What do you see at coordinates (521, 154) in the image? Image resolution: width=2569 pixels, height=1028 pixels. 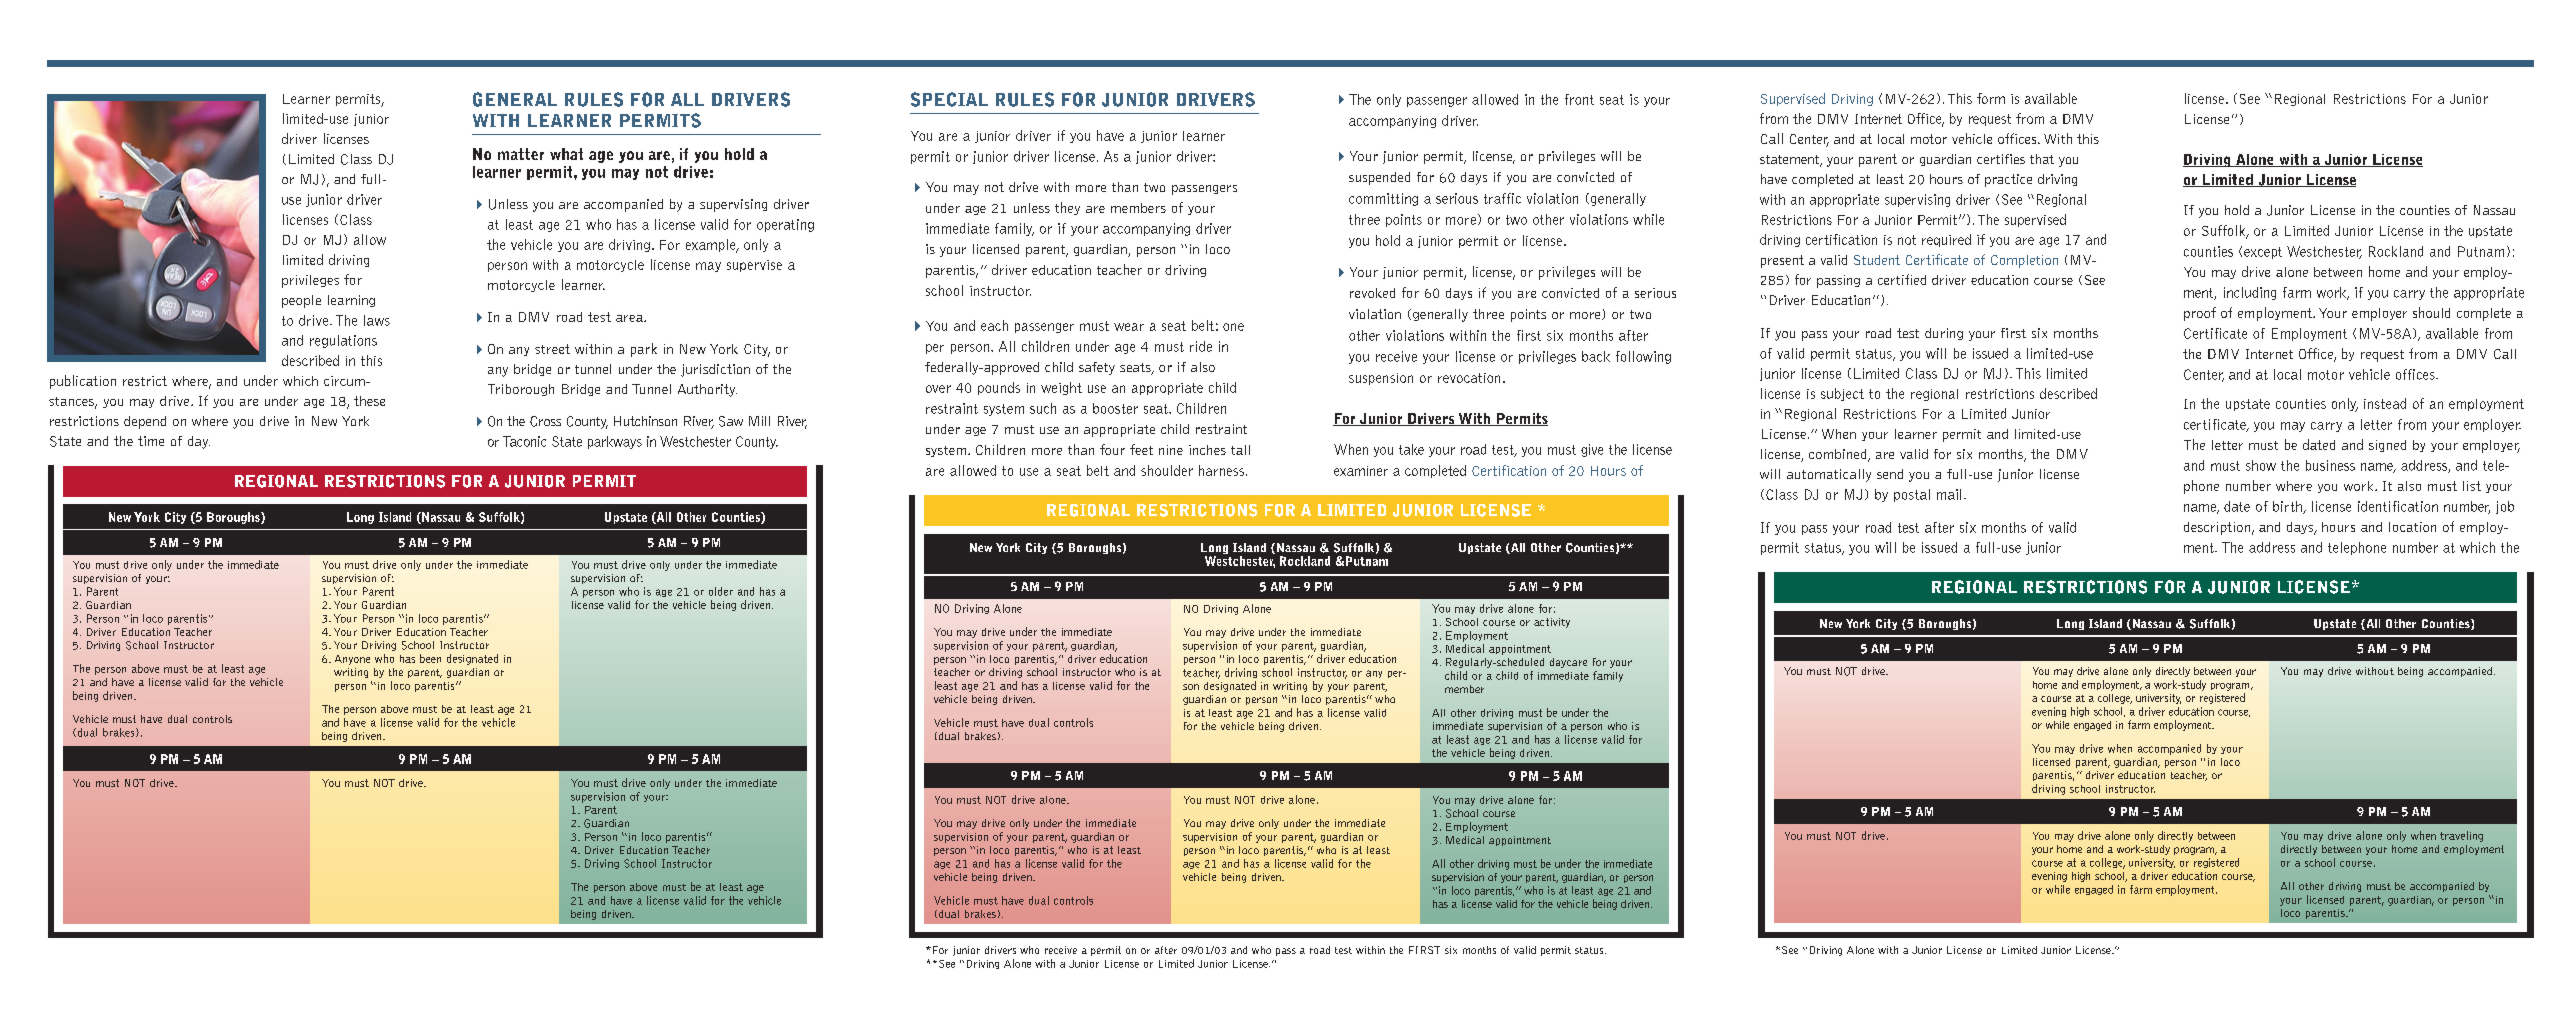 I see `matter` at bounding box center [521, 154].
